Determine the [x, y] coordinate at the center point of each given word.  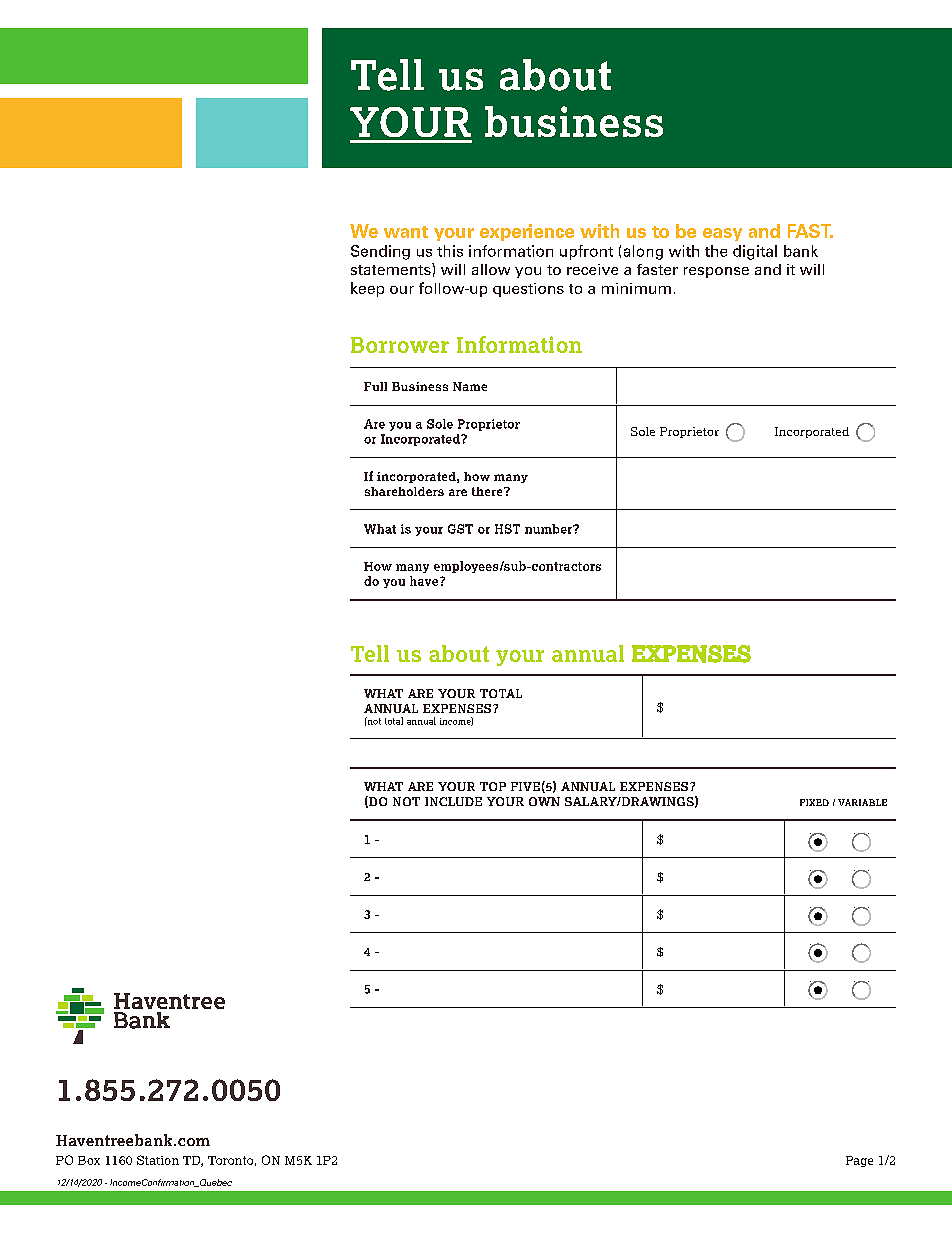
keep [367, 289]
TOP [493, 786]
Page [859, 1161]
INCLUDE [453, 801]
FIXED [814, 802]
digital [755, 252]
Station [158, 1160]
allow [491, 269]
